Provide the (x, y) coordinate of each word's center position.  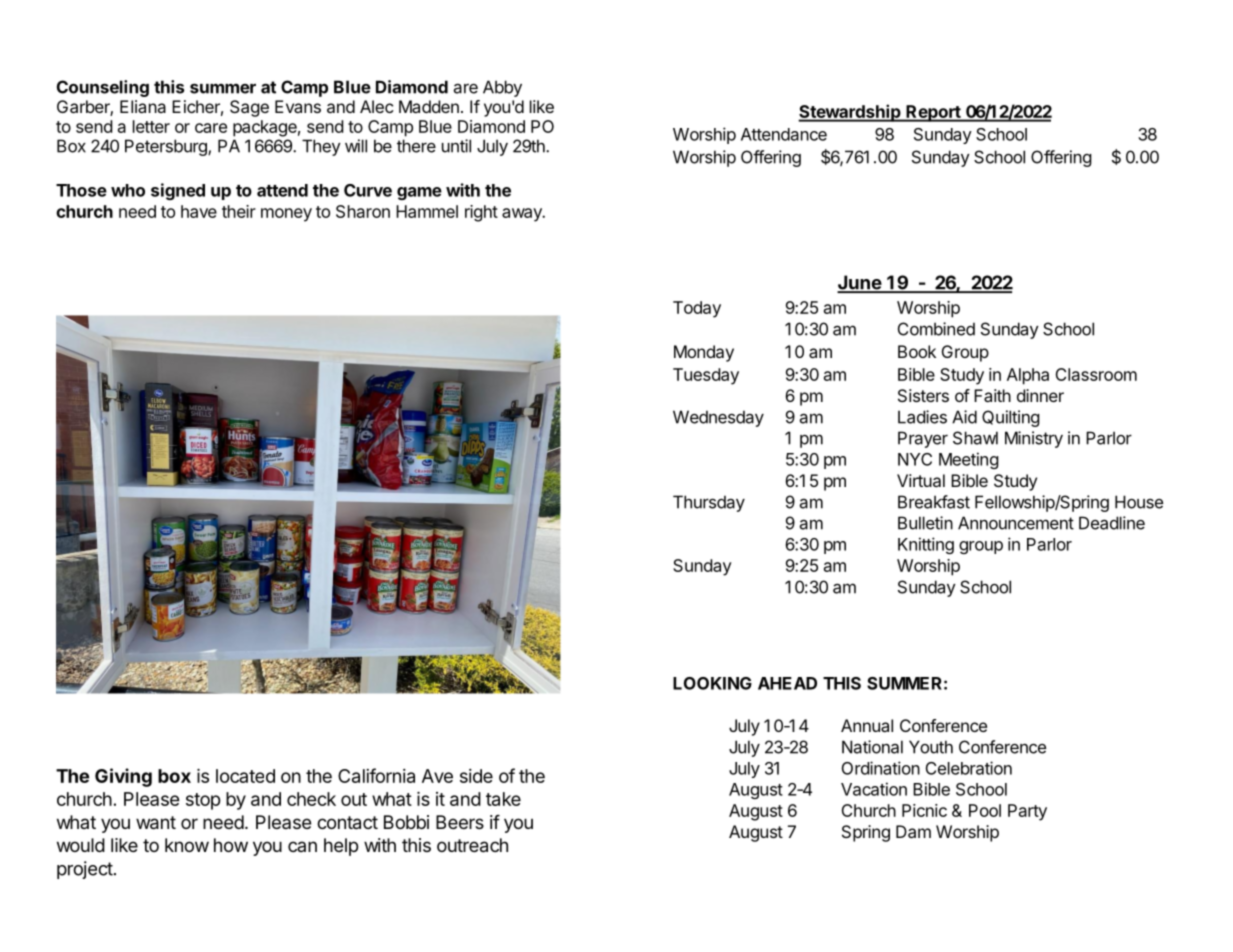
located (245, 776)
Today (697, 309)
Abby (502, 88)
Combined (936, 329)
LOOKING (712, 683)
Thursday (709, 503)
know (187, 845)
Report (933, 113)
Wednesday (718, 418)
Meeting (969, 460)
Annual (867, 725)
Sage (249, 108)
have (199, 211)
